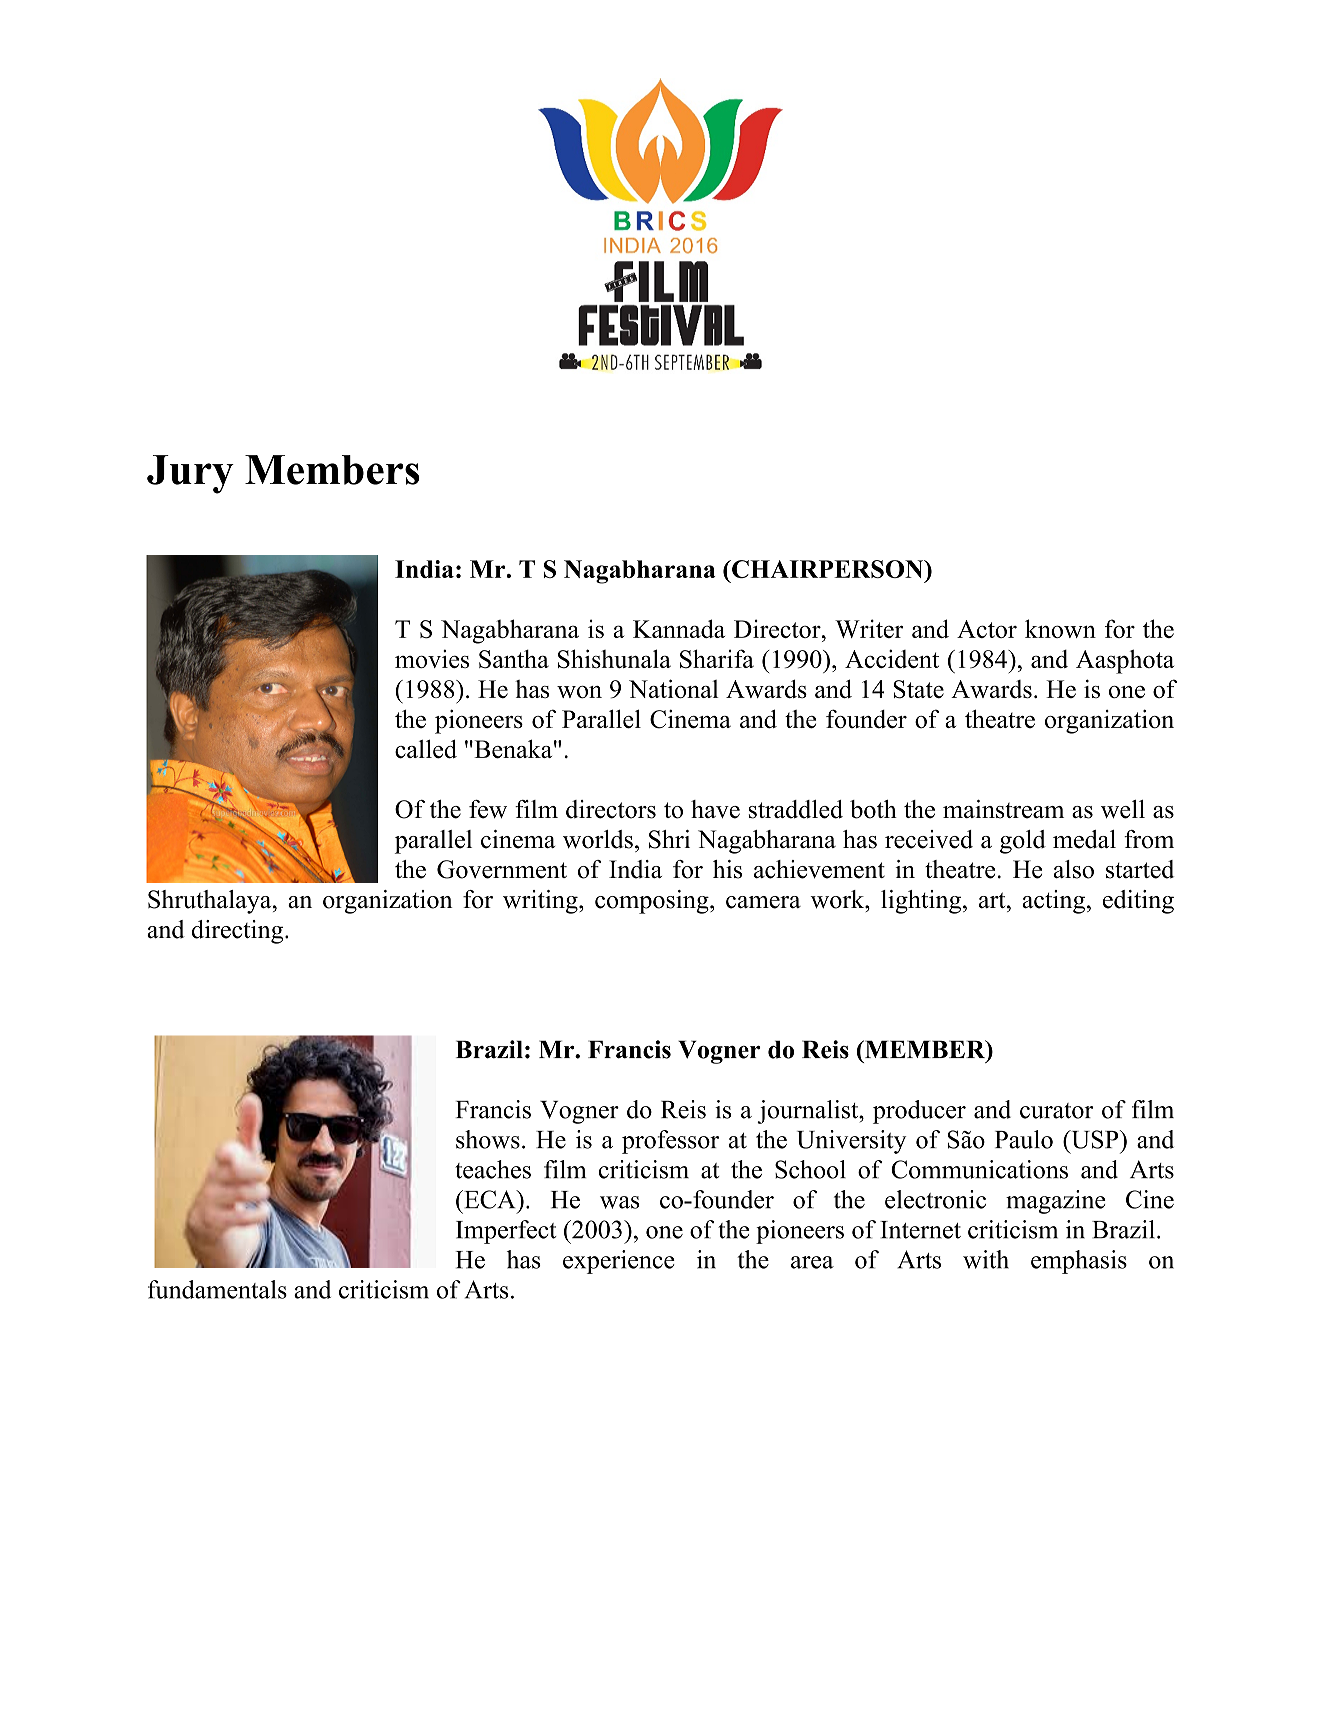 The height and width of the image is (1723, 1331). I want to click on fundamentals, so click(217, 1289).
